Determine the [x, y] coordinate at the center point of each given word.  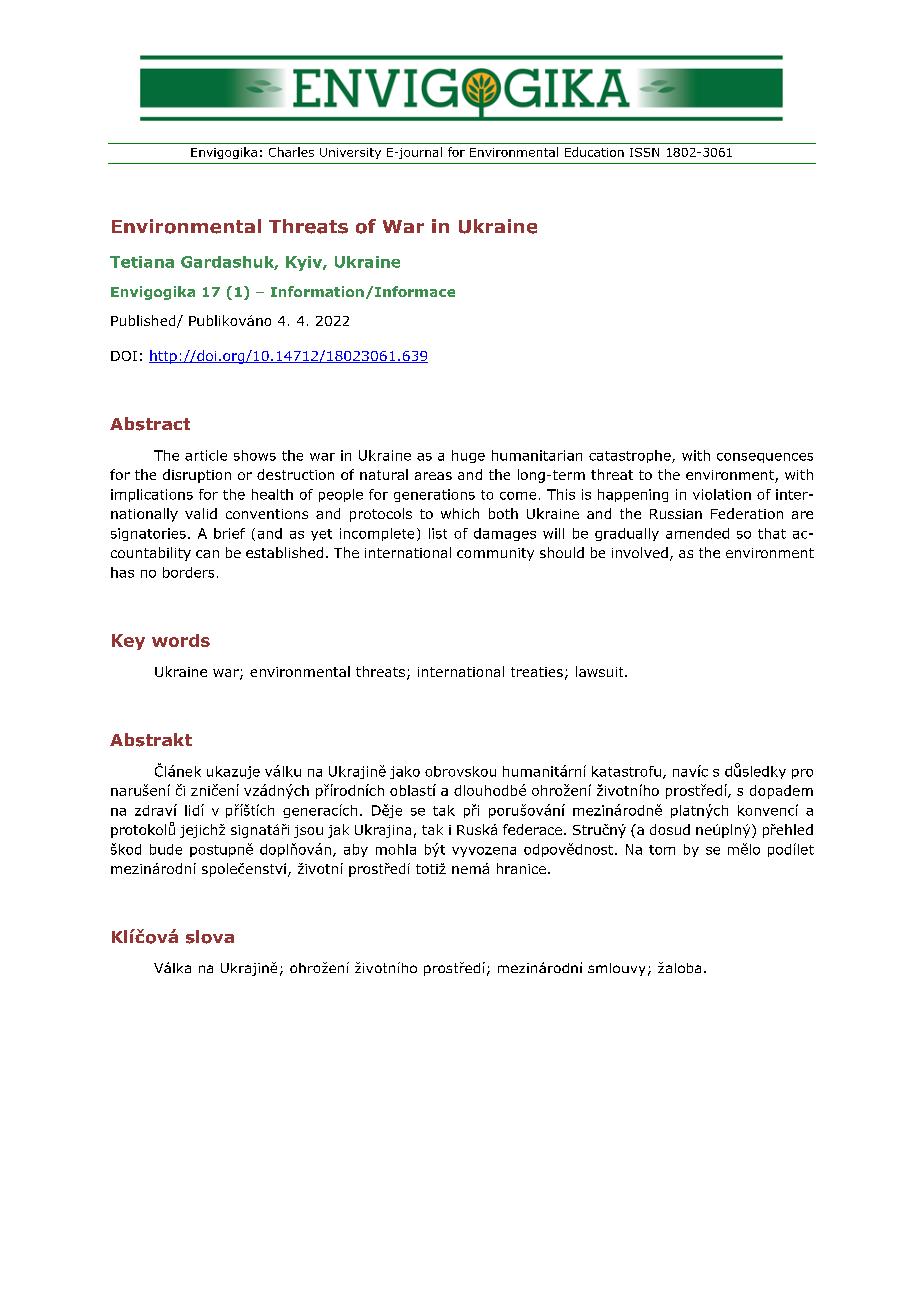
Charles [291, 152]
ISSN [644, 152]
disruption [197, 476]
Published [144, 321]
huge [468, 456]
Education [594, 152]
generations [434, 495]
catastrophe [631, 456]
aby [356, 850]
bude [166, 849]
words [181, 640]
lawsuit [601, 671]
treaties [537, 672]
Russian [676, 514]
